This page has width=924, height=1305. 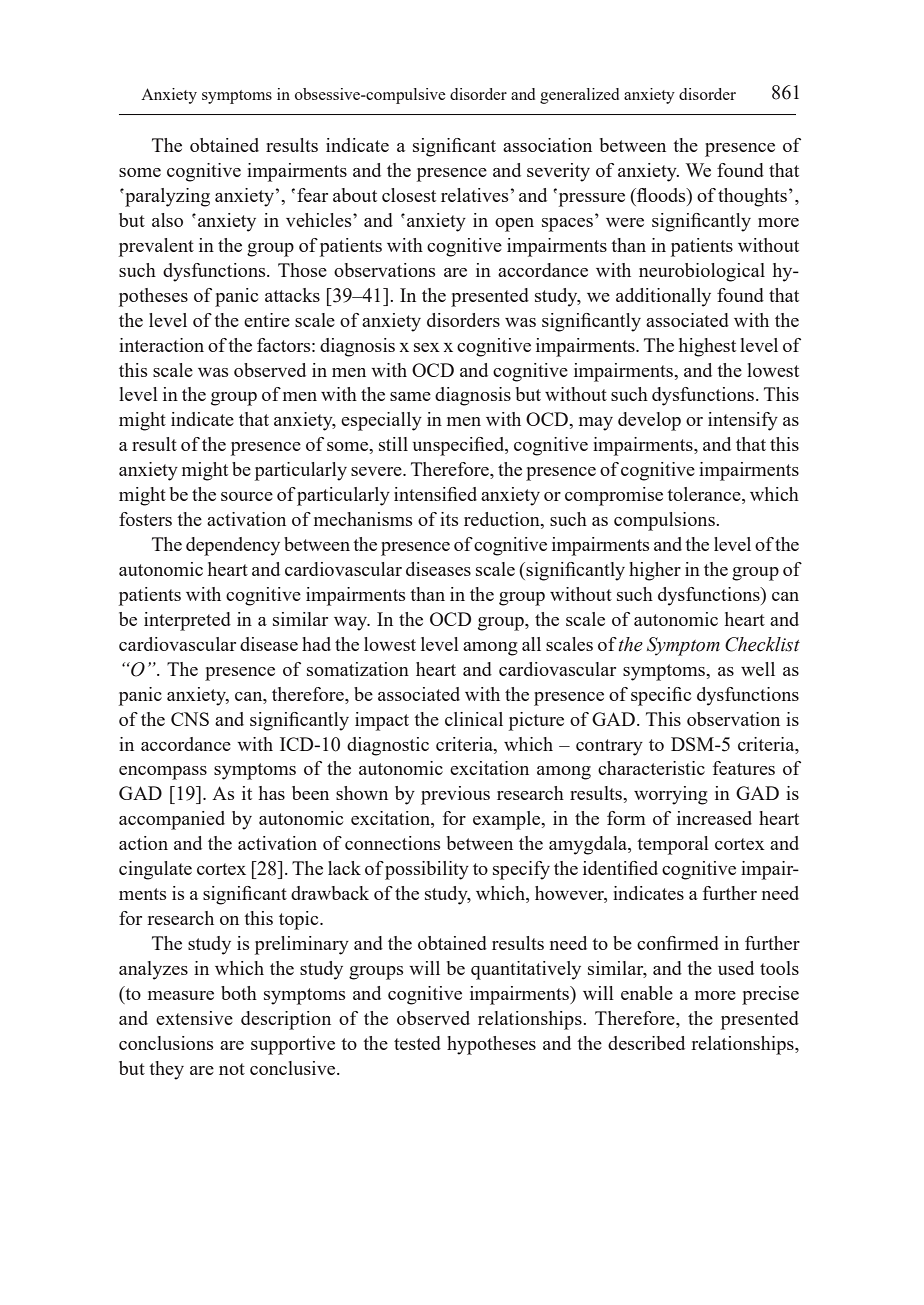 I want to click on paralyzing, so click(x=166, y=197).
